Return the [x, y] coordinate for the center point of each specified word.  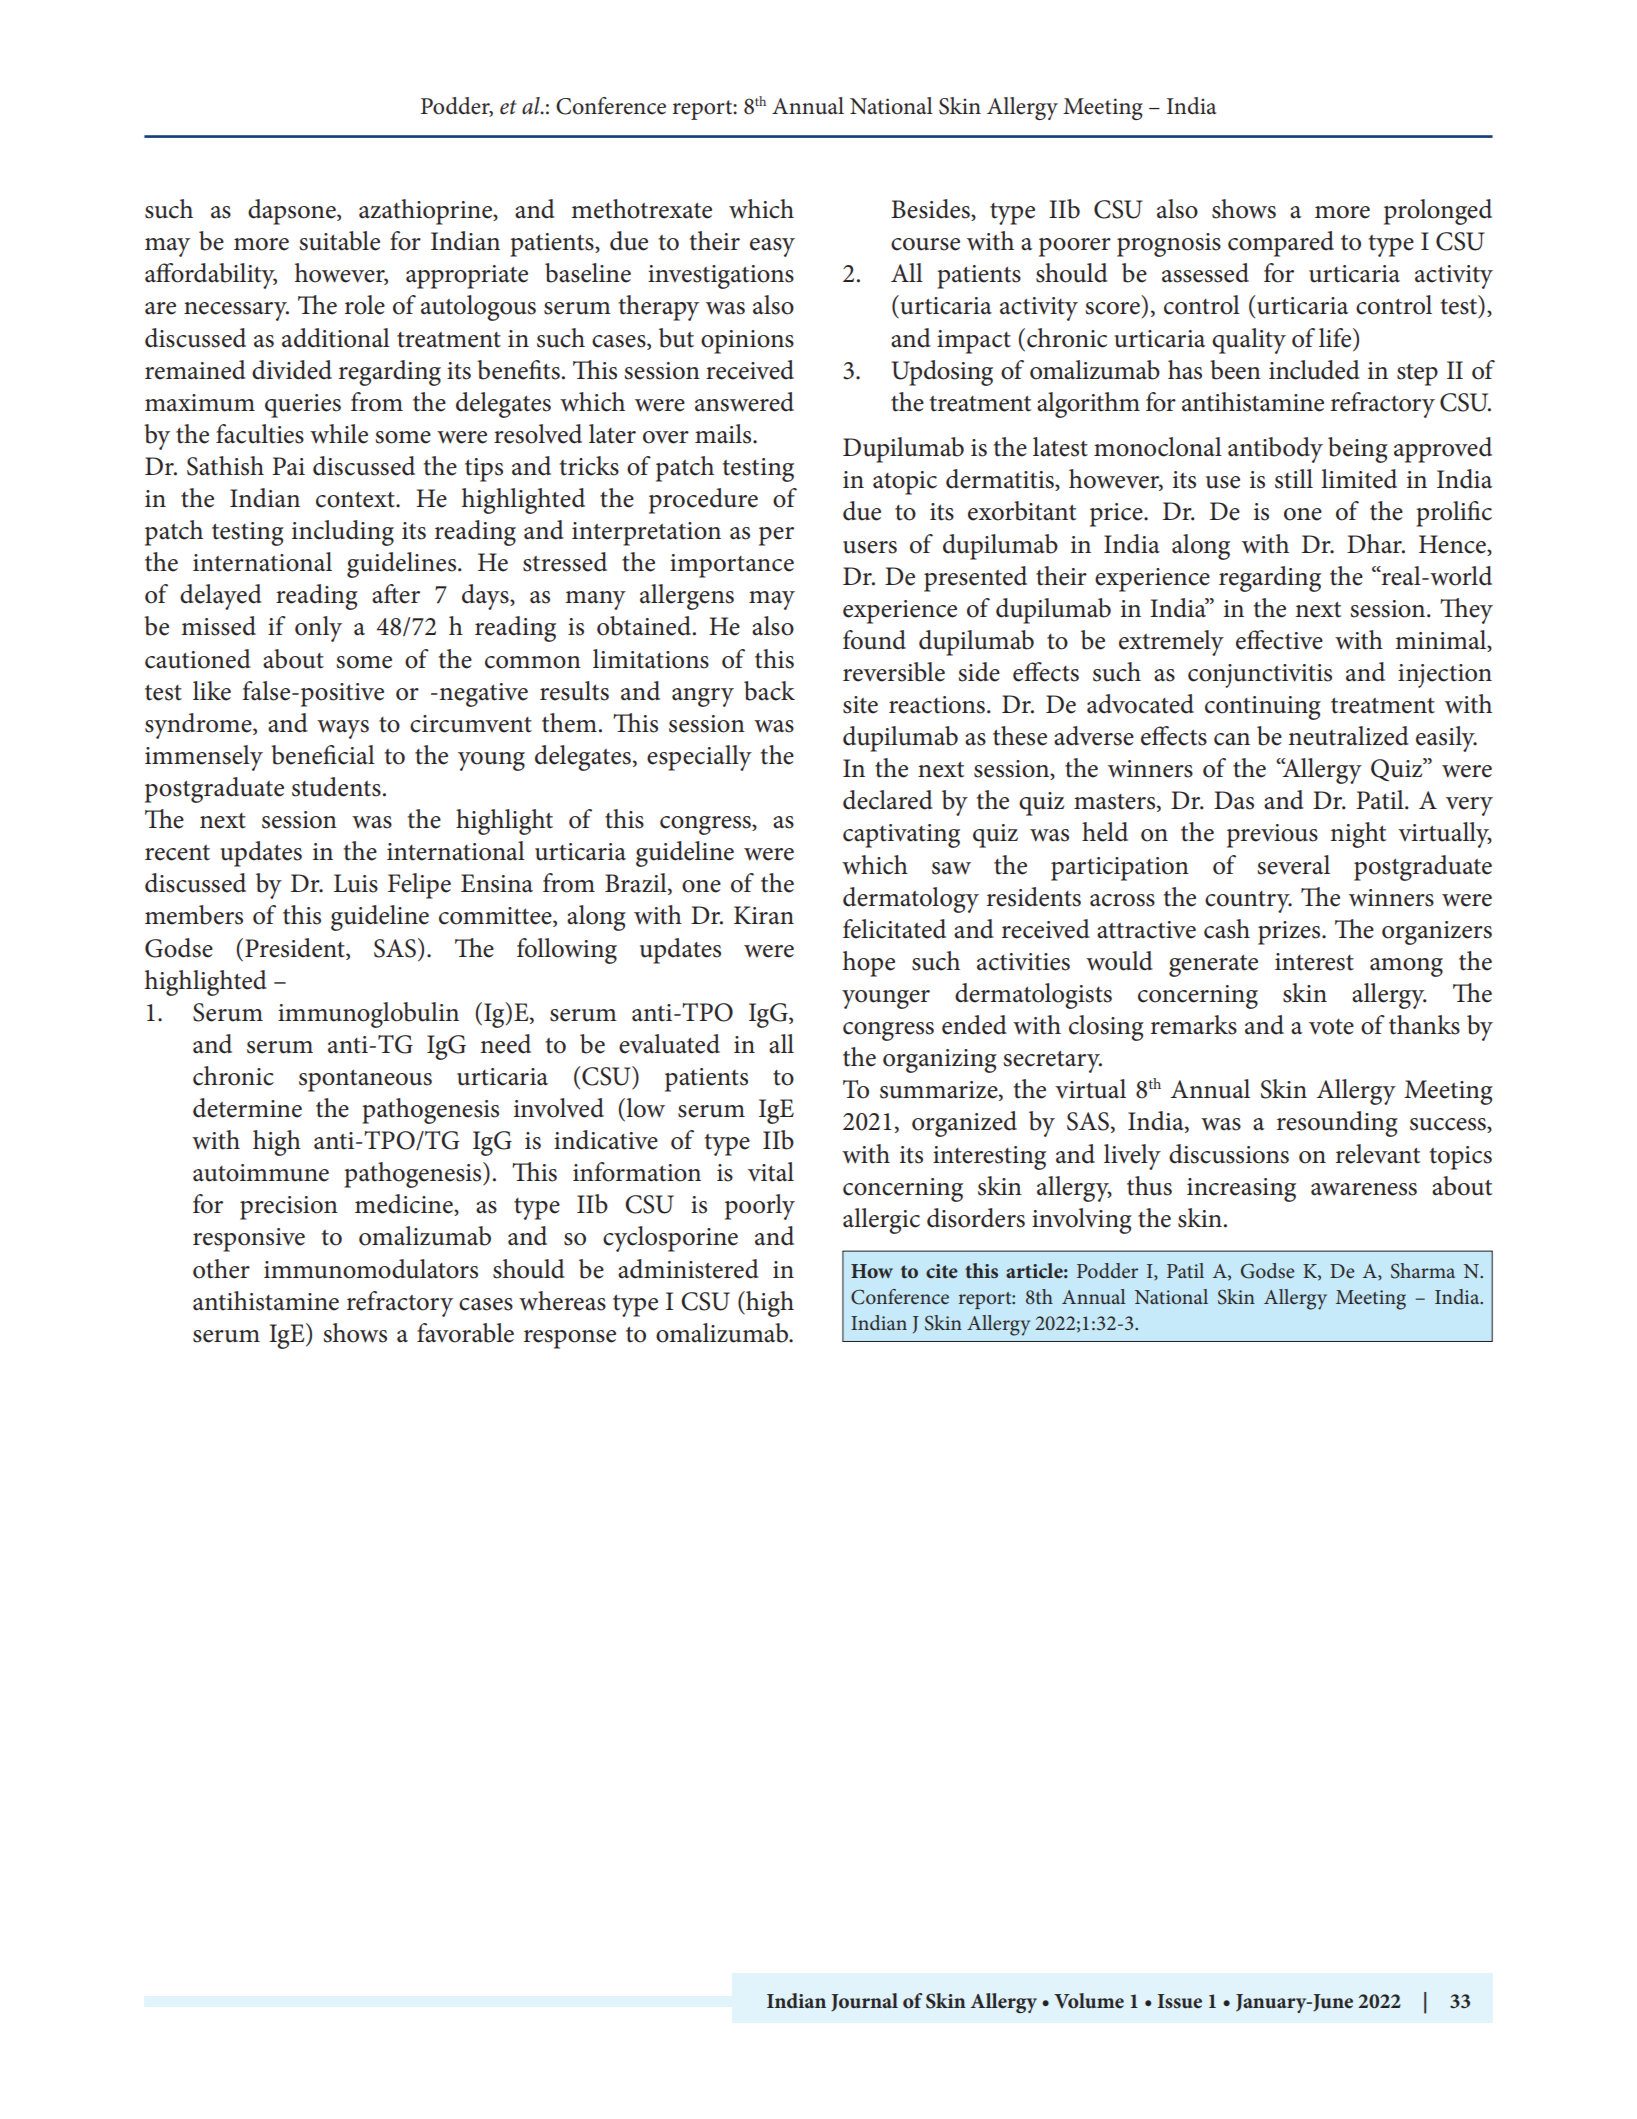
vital [771, 1172]
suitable [339, 241]
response [570, 1339]
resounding [1337, 1124]
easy [772, 247]
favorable [465, 1333]
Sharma [1423, 1271]
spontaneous [365, 1081]
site [860, 705]
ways [343, 729]
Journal [864, 2002]
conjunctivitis [1260, 676]
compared [1281, 244]
